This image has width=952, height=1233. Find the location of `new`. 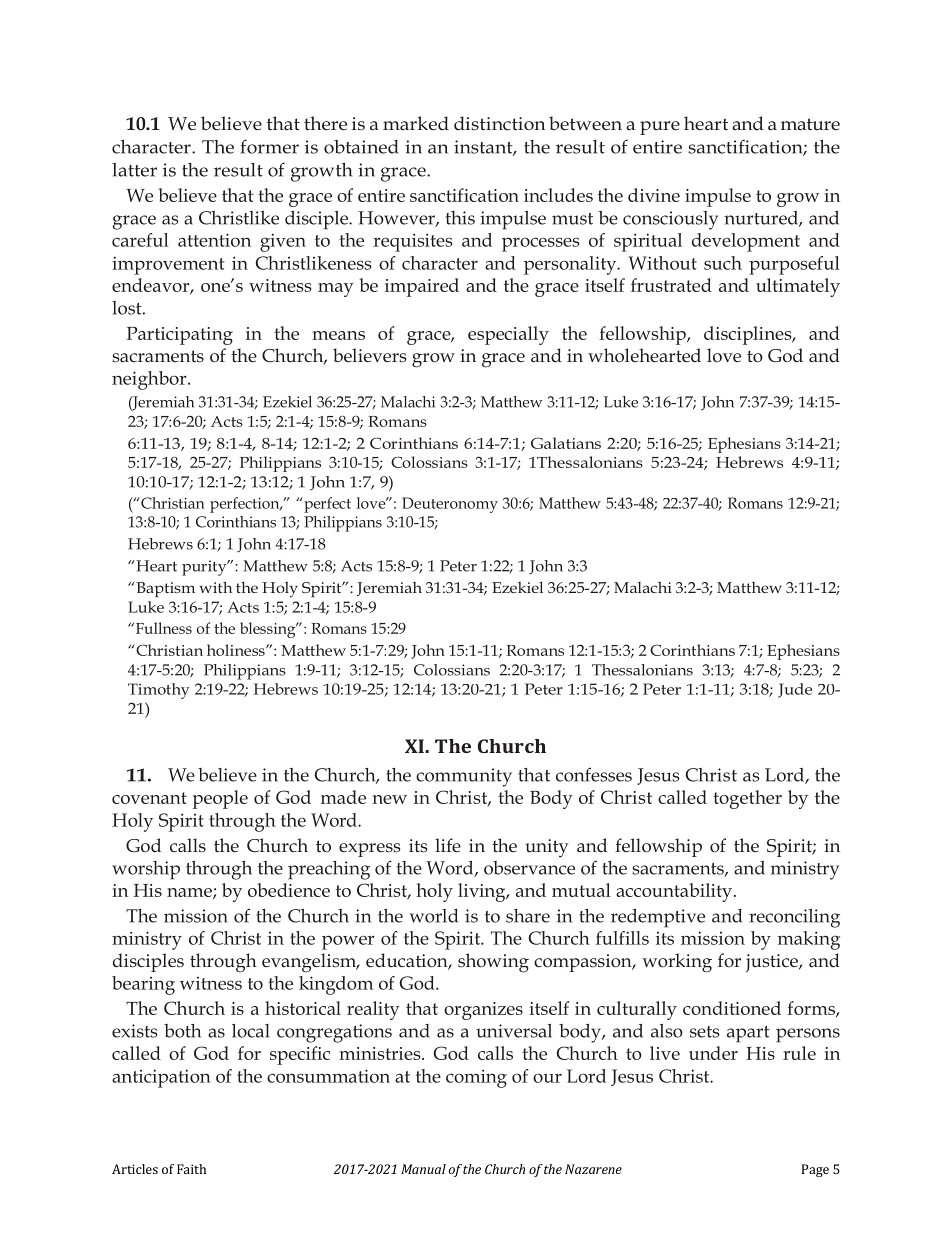

new is located at coordinates (389, 799).
